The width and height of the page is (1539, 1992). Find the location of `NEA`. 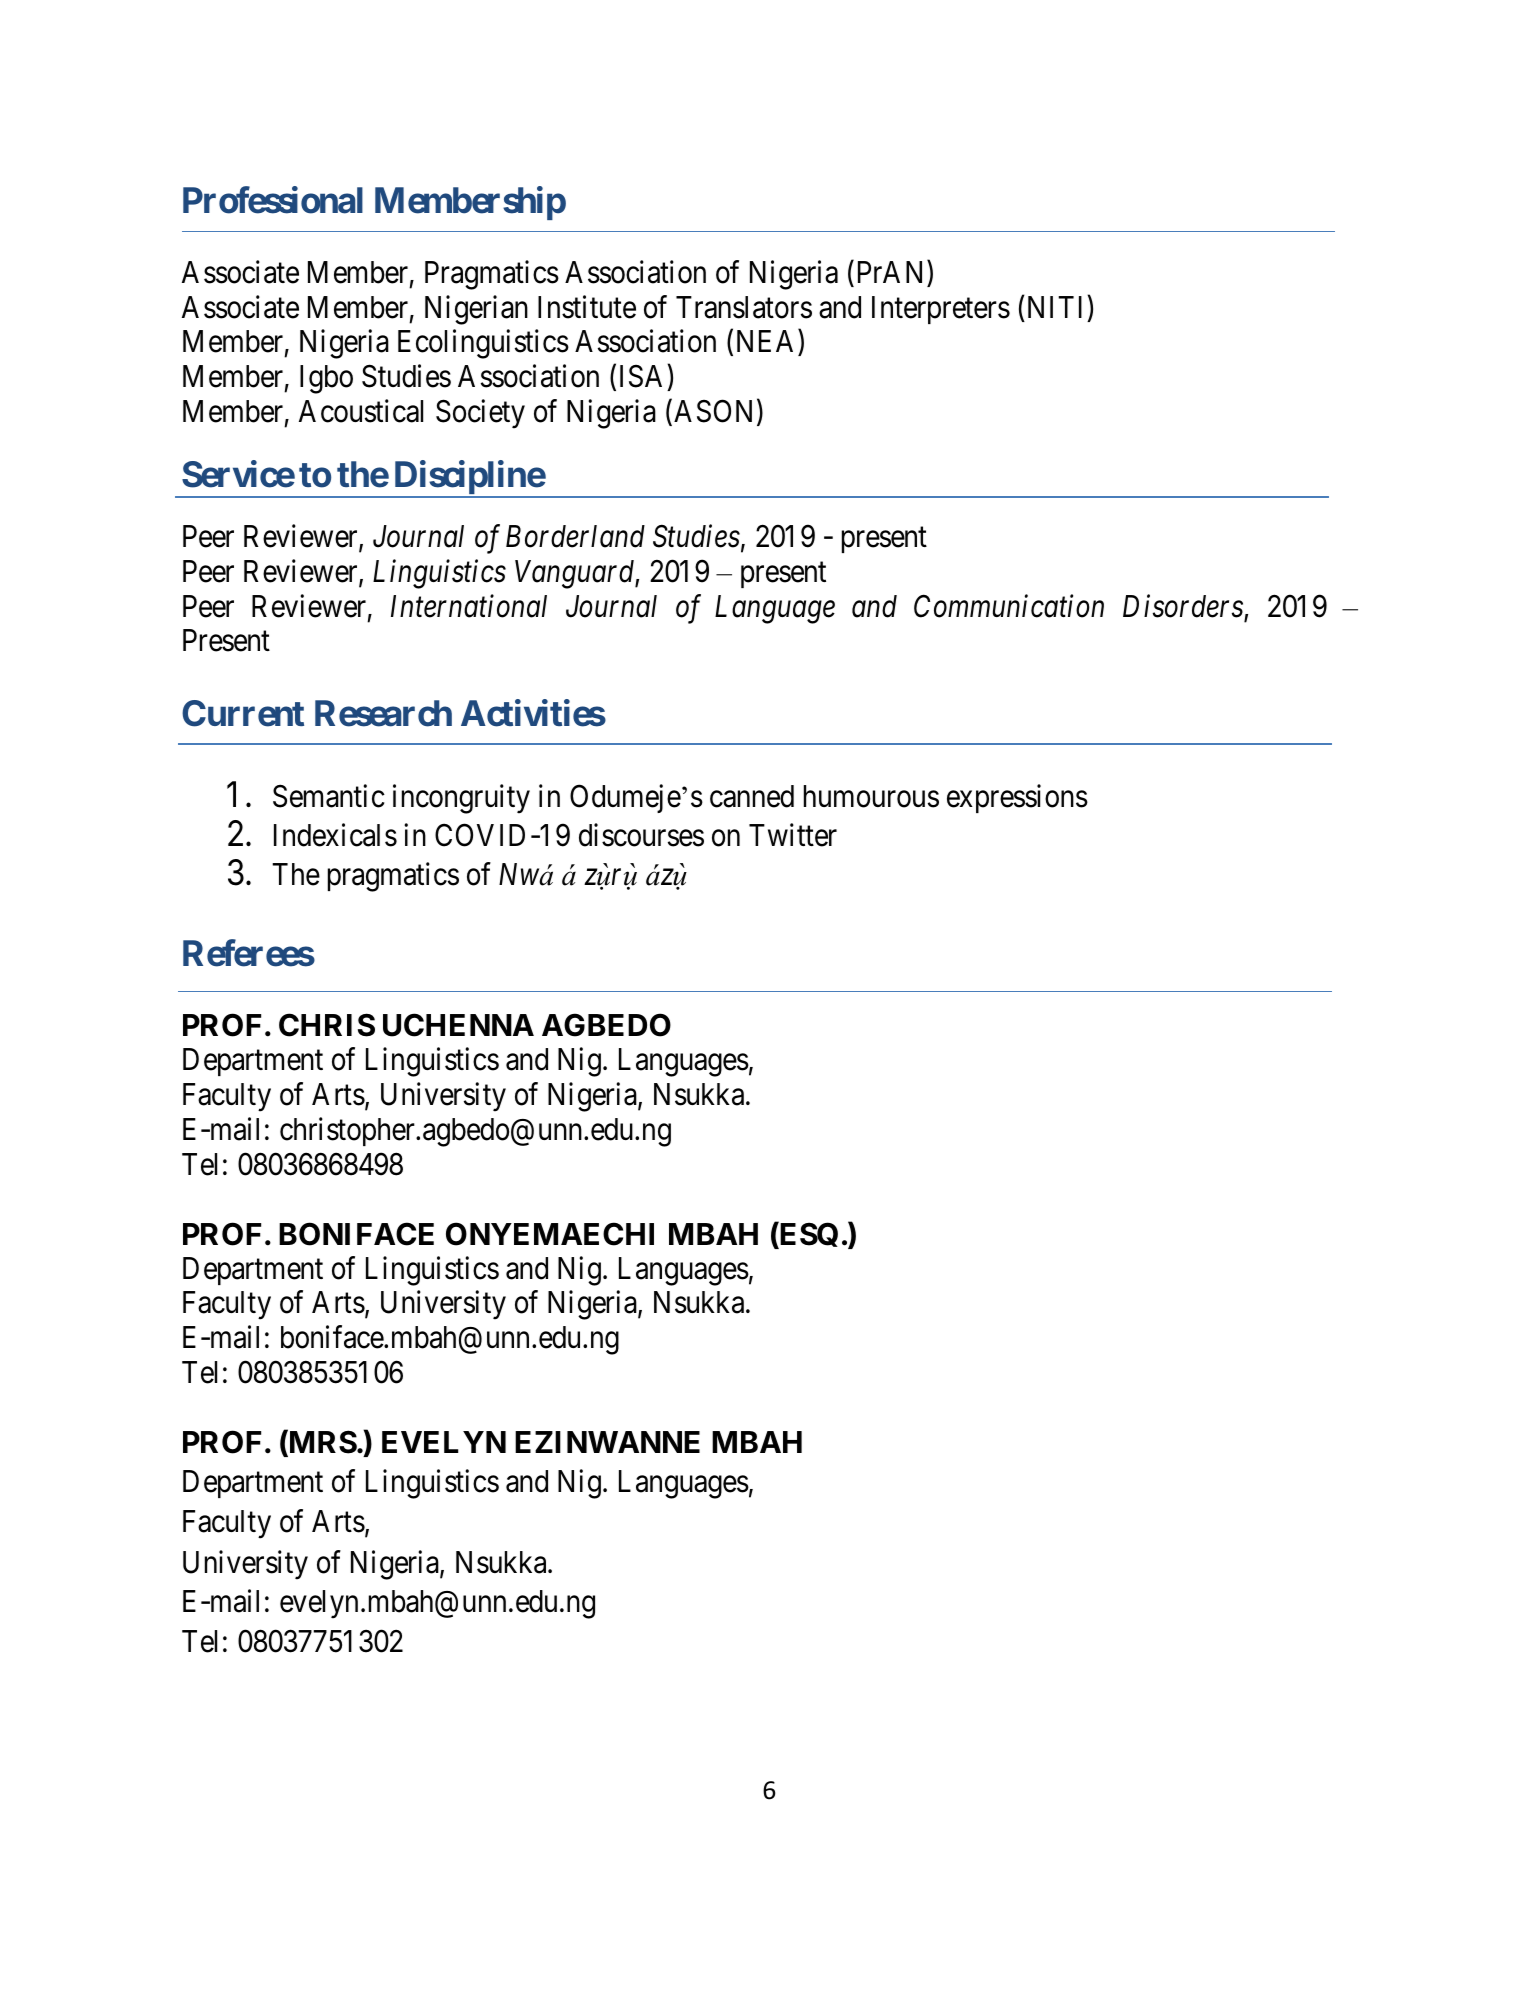

NEA is located at coordinates (768, 343).
